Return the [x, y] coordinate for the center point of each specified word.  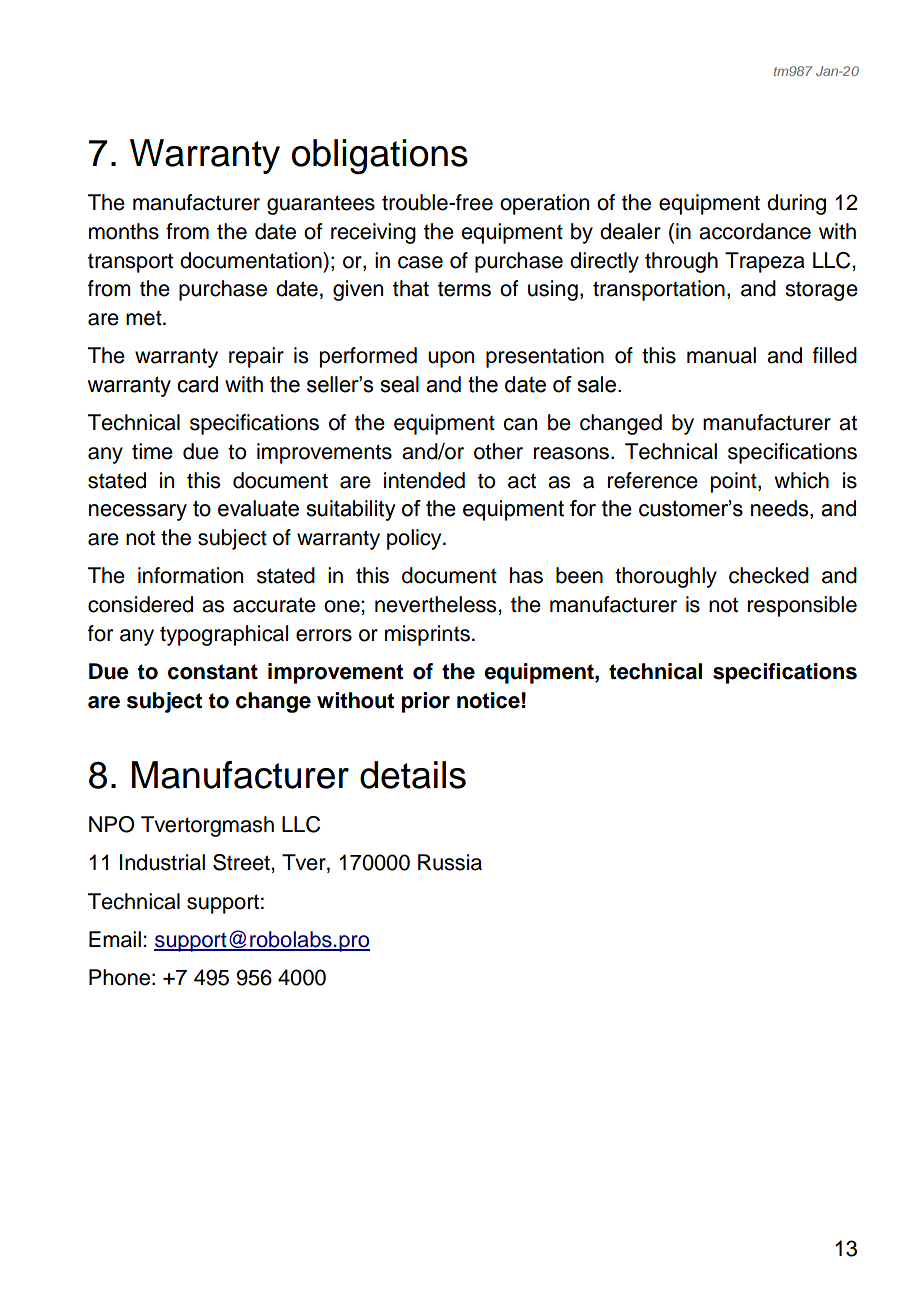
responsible [802, 606]
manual [721, 355]
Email [115, 939]
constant [213, 672]
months [124, 231]
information [190, 575]
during [796, 204]
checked [769, 575]
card [197, 384]
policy [415, 539]
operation [544, 204]
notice [488, 700]
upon [451, 359]
